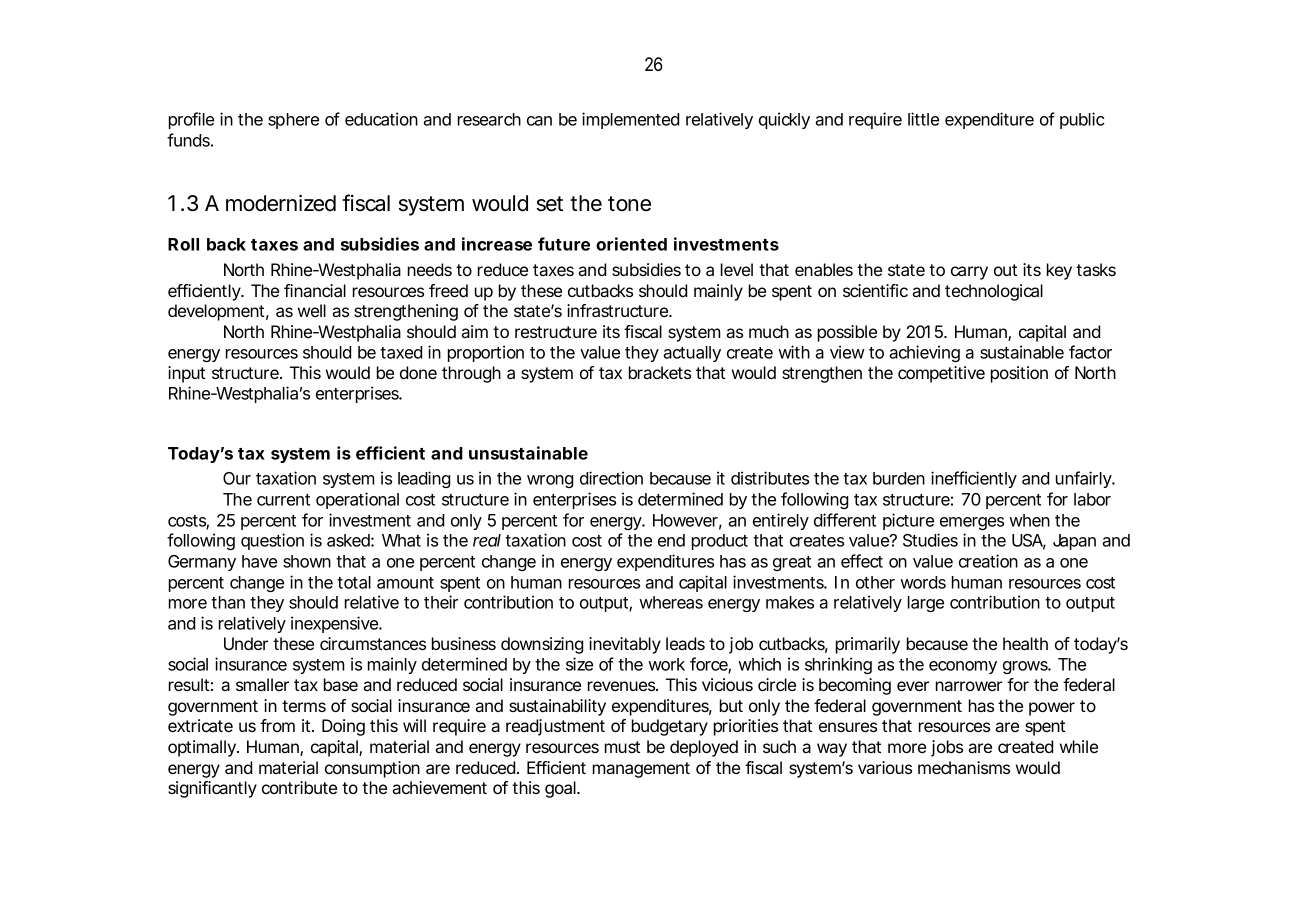  I want to click on direction, so click(611, 478).
